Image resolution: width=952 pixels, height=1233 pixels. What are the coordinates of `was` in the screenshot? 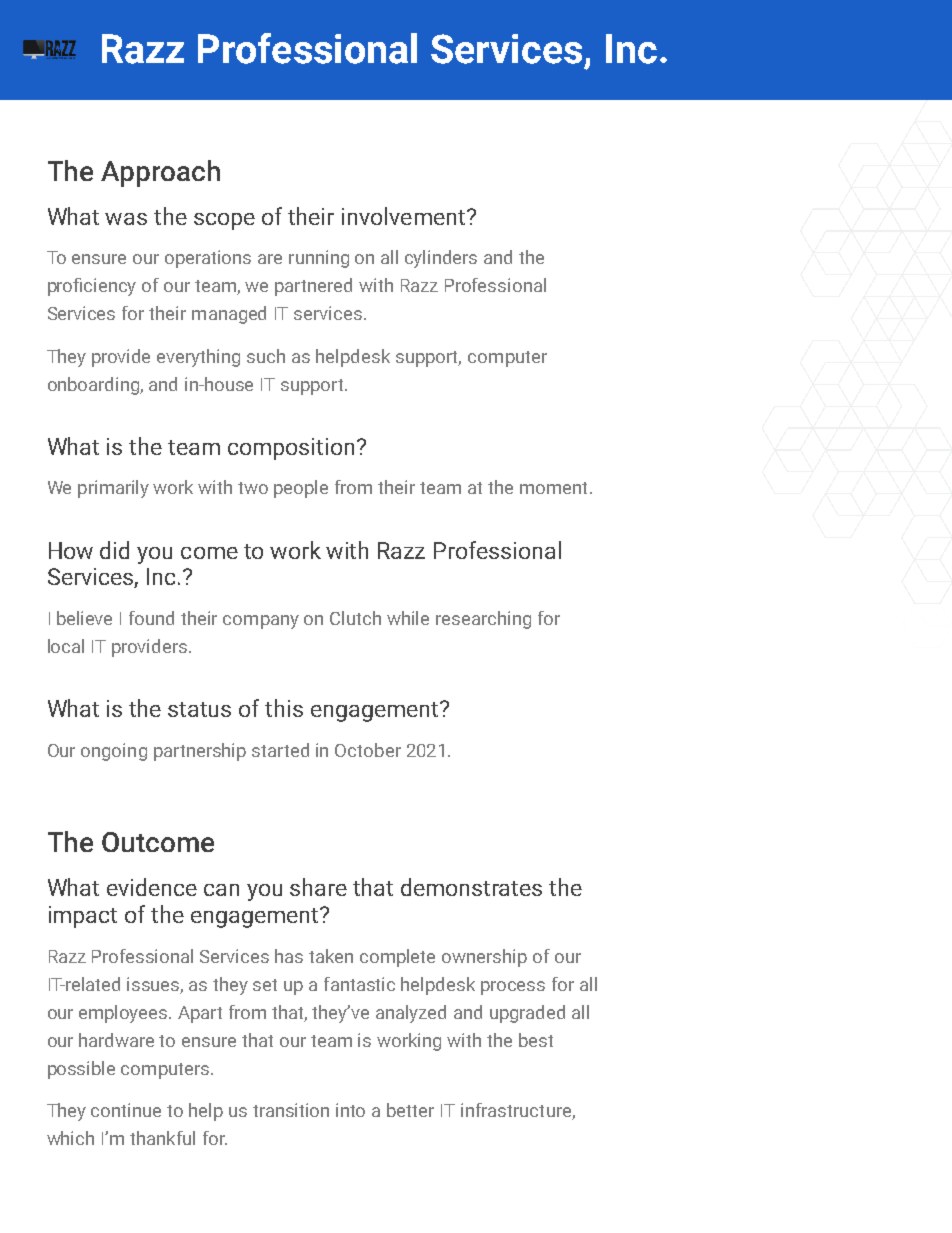 It's located at (126, 219).
